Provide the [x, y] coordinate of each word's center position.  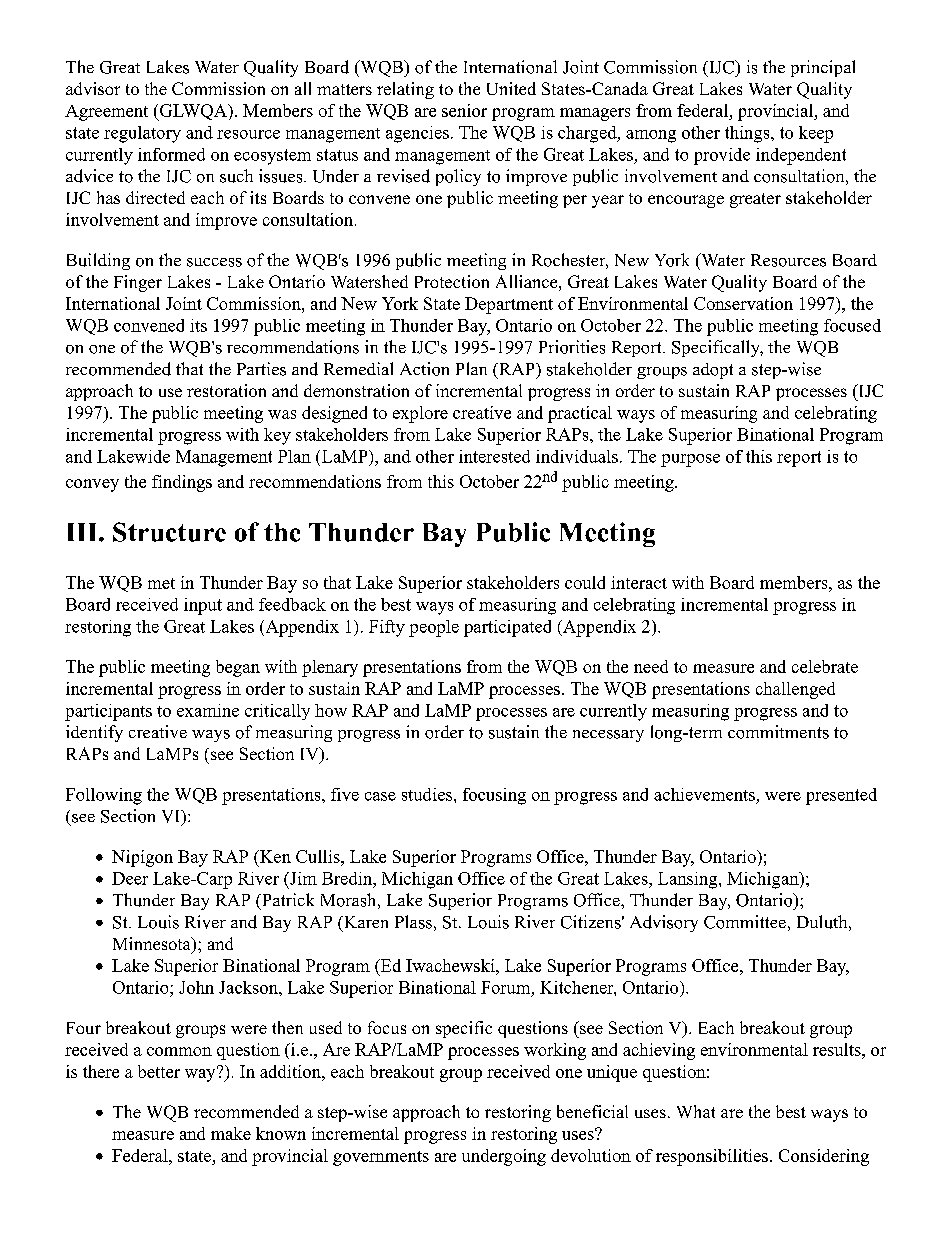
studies [427, 794]
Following [104, 796]
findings [182, 483]
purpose [690, 460]
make [231, 1133]
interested [494, 456]
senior [464, 110]
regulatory [142, 134]
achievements [704, 794]
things [748, 134]
